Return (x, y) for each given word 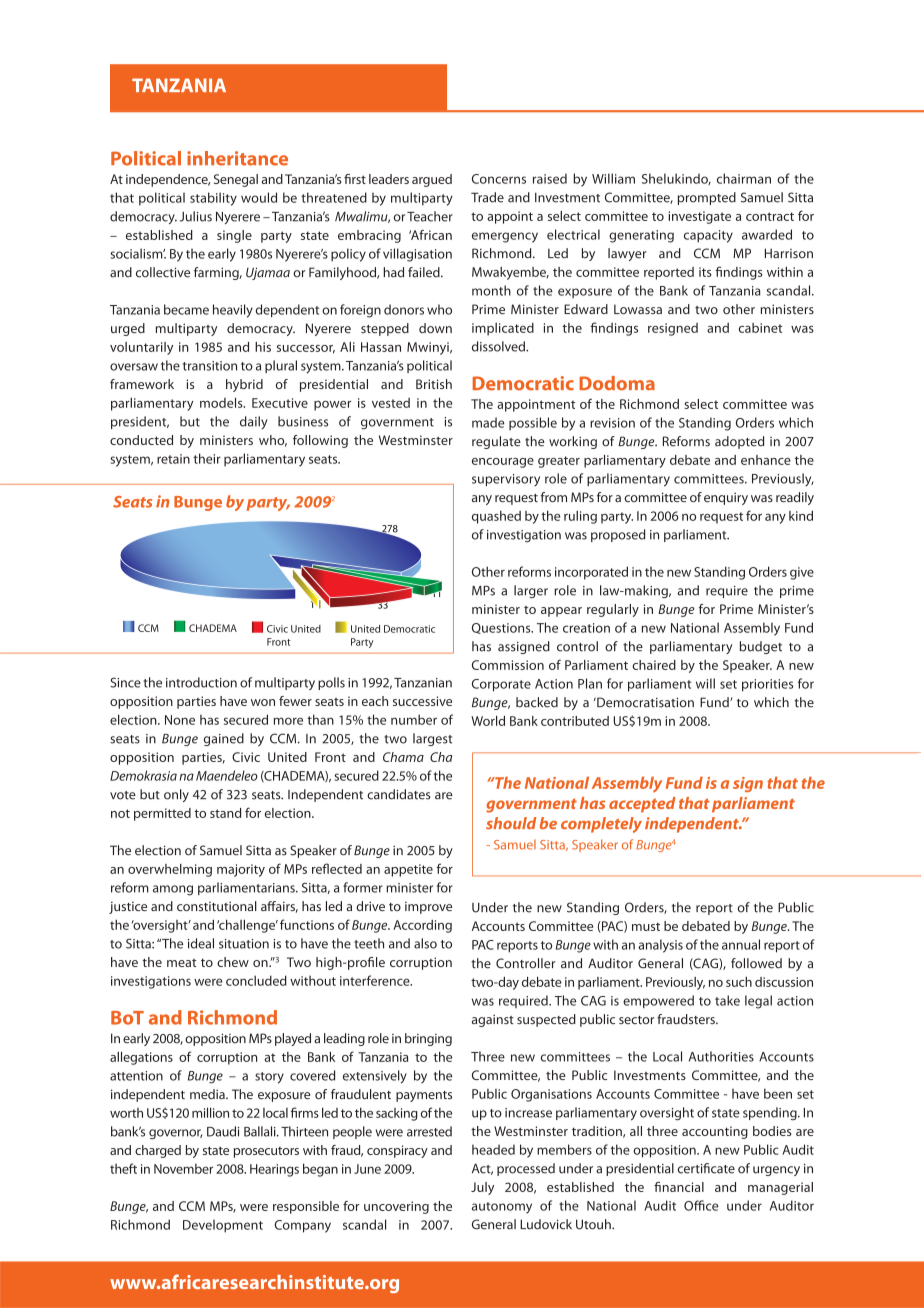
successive (422, 701)
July (482, 1188)
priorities (767, 685)
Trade (487, 197)
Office (701, 1205)
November (183, 1168)
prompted (707, 198)
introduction (201, 682)
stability (213, 199)
